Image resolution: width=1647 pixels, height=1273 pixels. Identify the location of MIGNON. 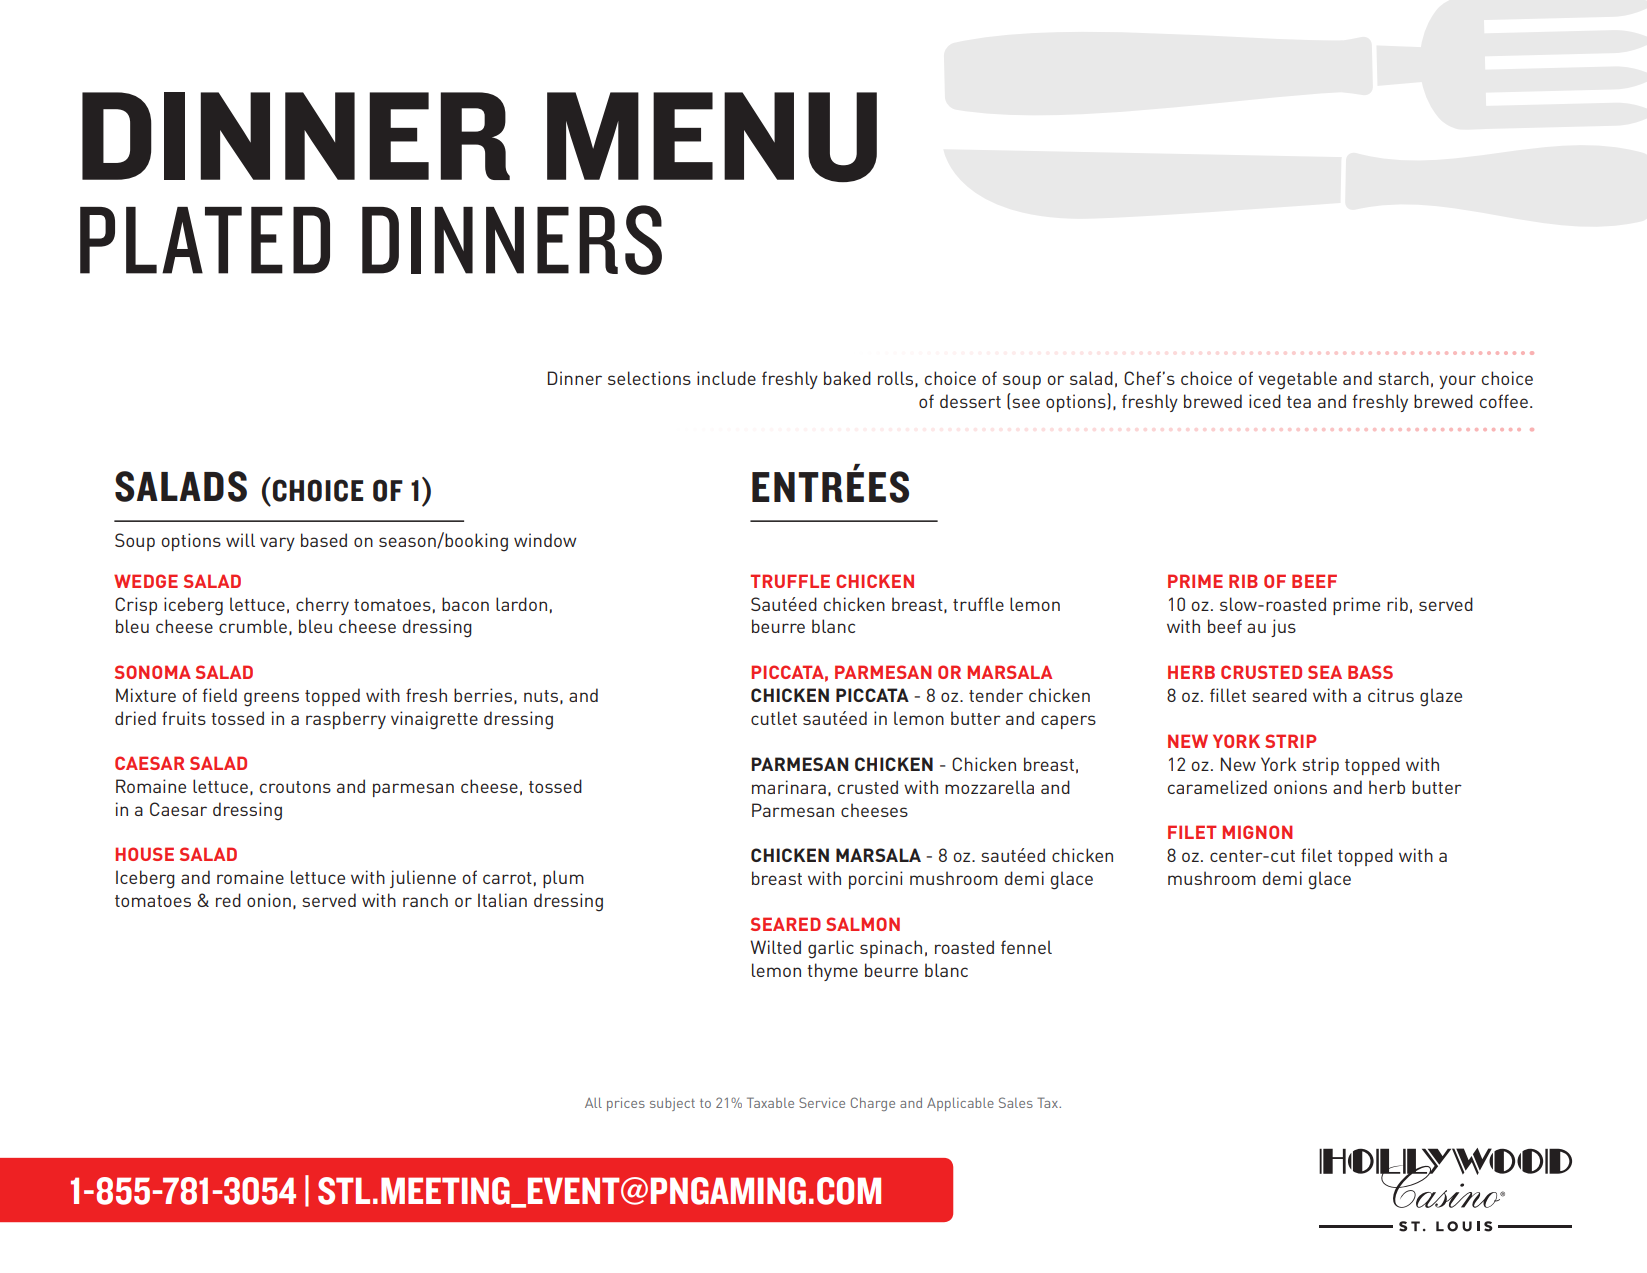
(1257, 832).
